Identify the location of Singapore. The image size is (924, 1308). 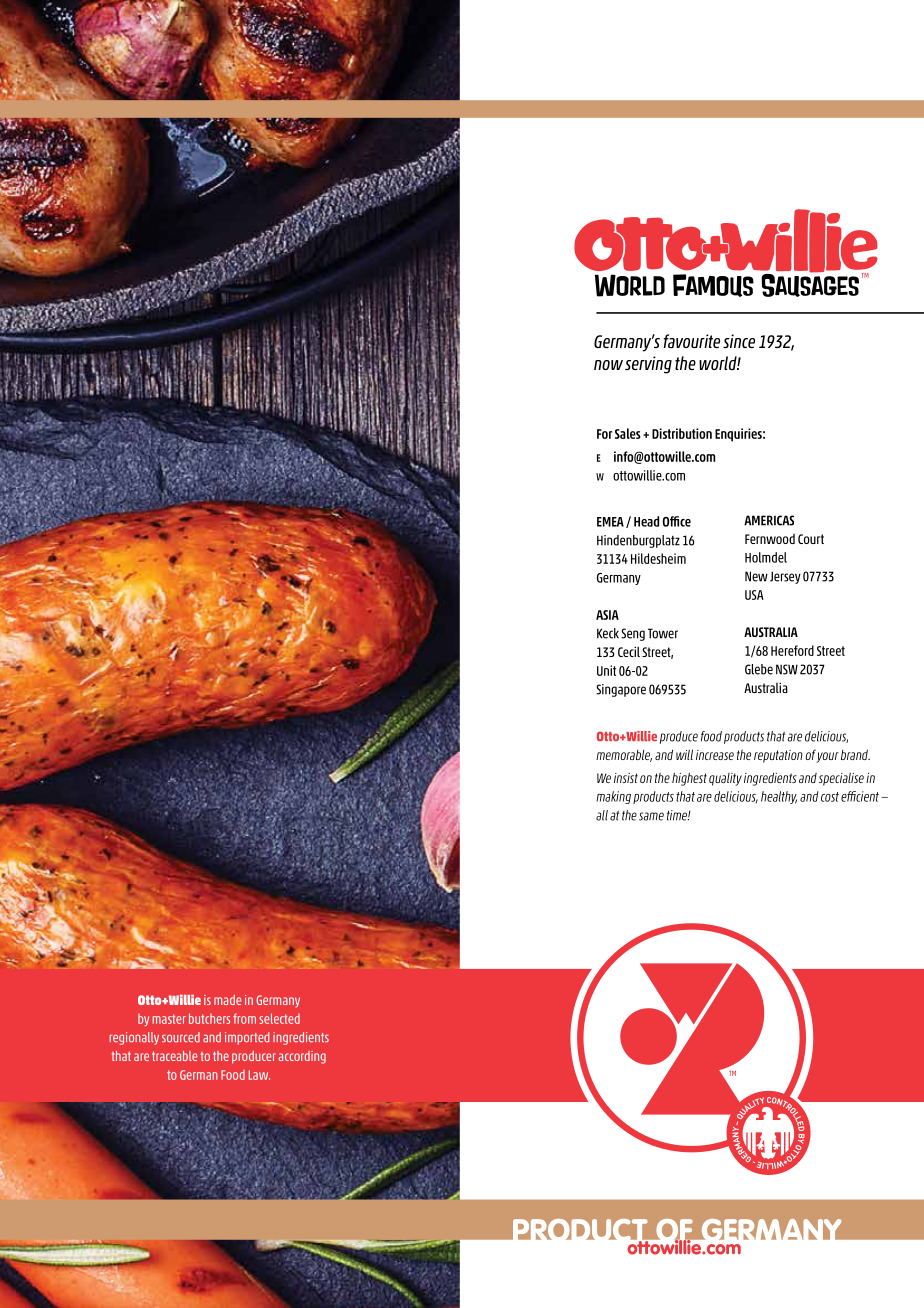
(621, 690).
